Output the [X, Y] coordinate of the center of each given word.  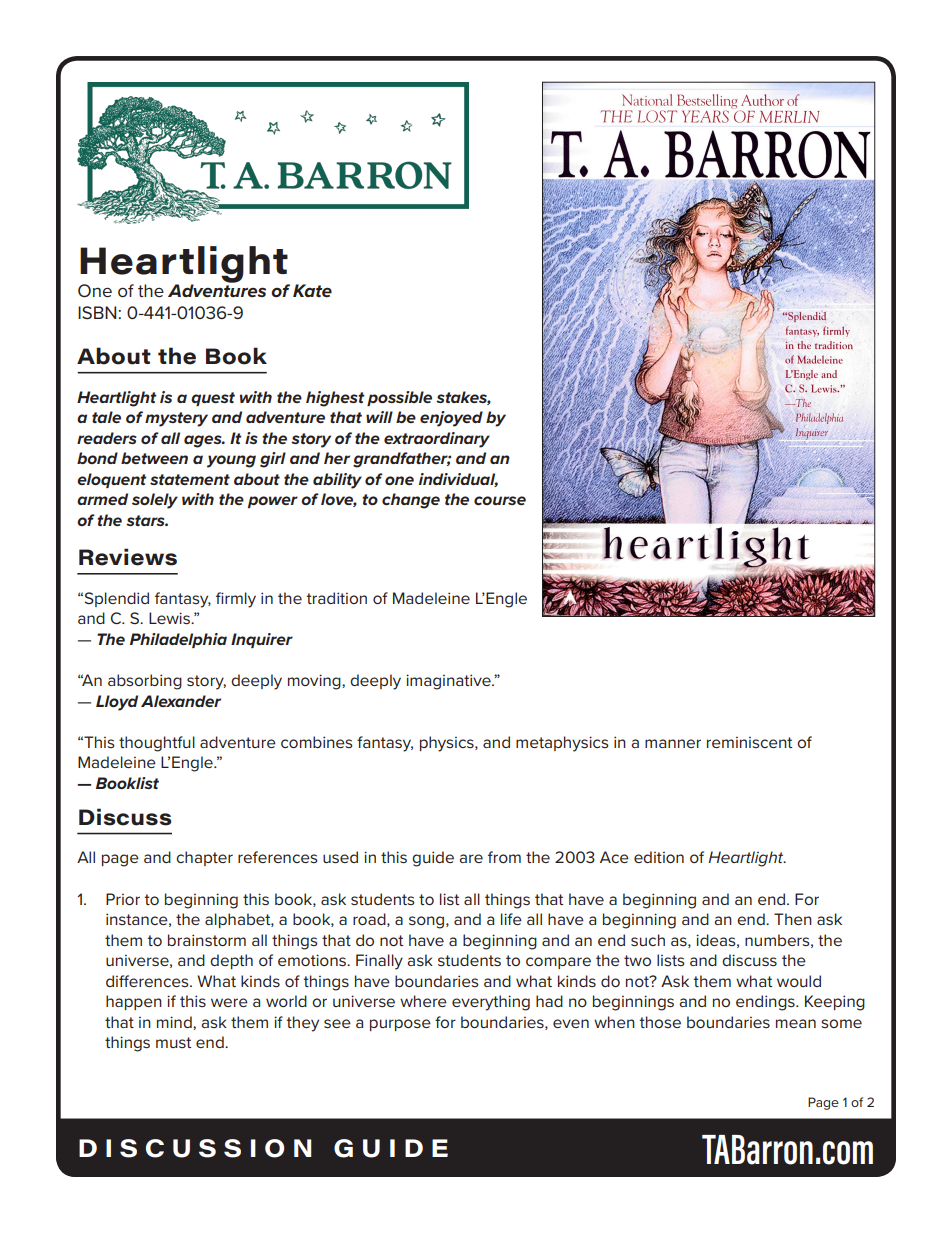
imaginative [449, 682]
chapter [204, 858]
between [154, 458]
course [500, 500]
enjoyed [451, 419]
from [504, 857]
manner [673, 743]
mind [175, 1022]
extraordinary [437, 440]
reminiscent [749, 742]
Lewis [170, 618]
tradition [336, 598]
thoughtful [157, 744]
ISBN [97, 312]
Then [793, 919]
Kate [312, 290]
